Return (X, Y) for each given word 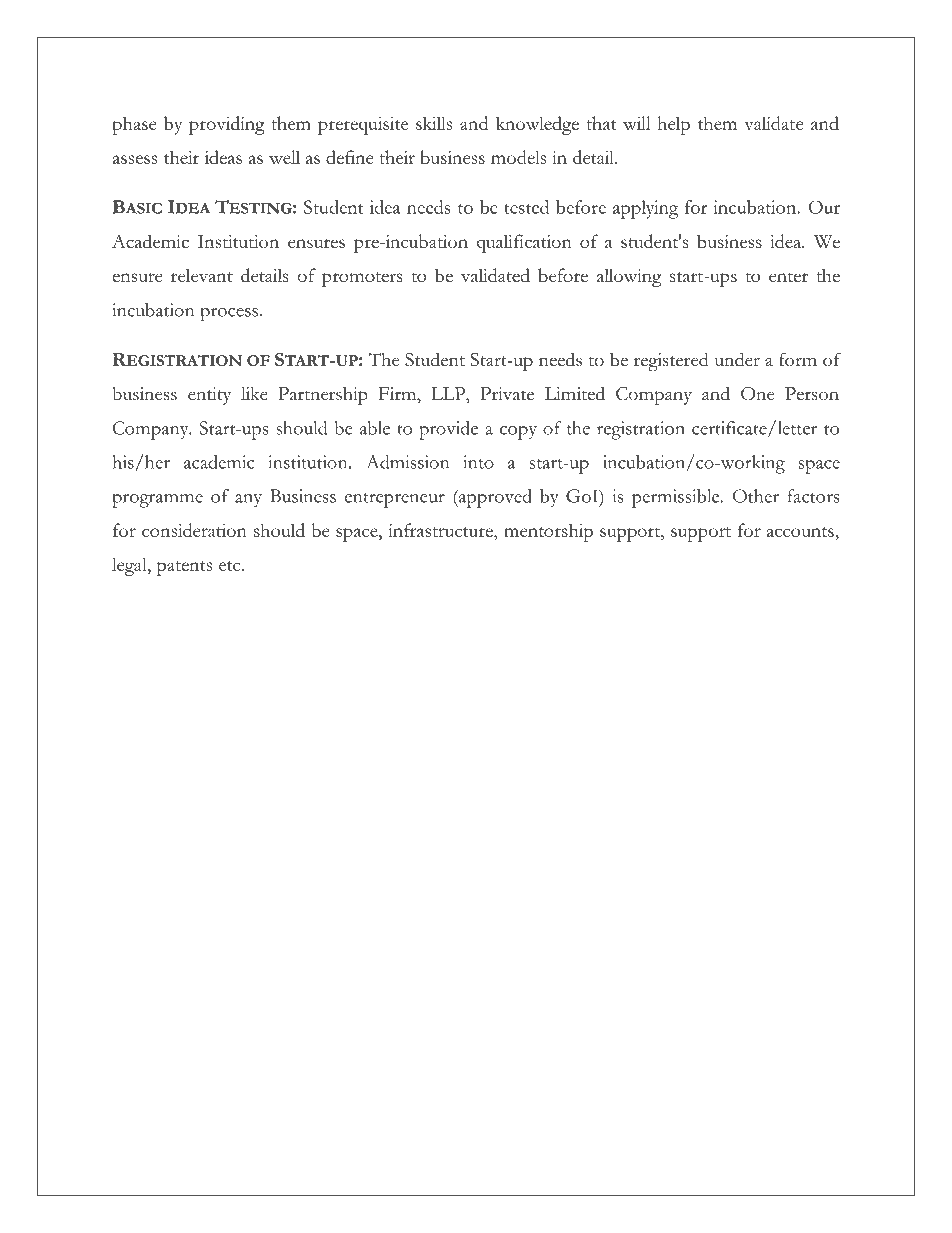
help (673, 125)
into (478, 462)
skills (434, 123)
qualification (524, 243)
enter (788, 277)
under (737, 359)
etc (231, 566)
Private (507, 393)
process (229, 314)
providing (227, 125)
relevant (202, 275)
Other (756, 496)
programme (157, 500)
